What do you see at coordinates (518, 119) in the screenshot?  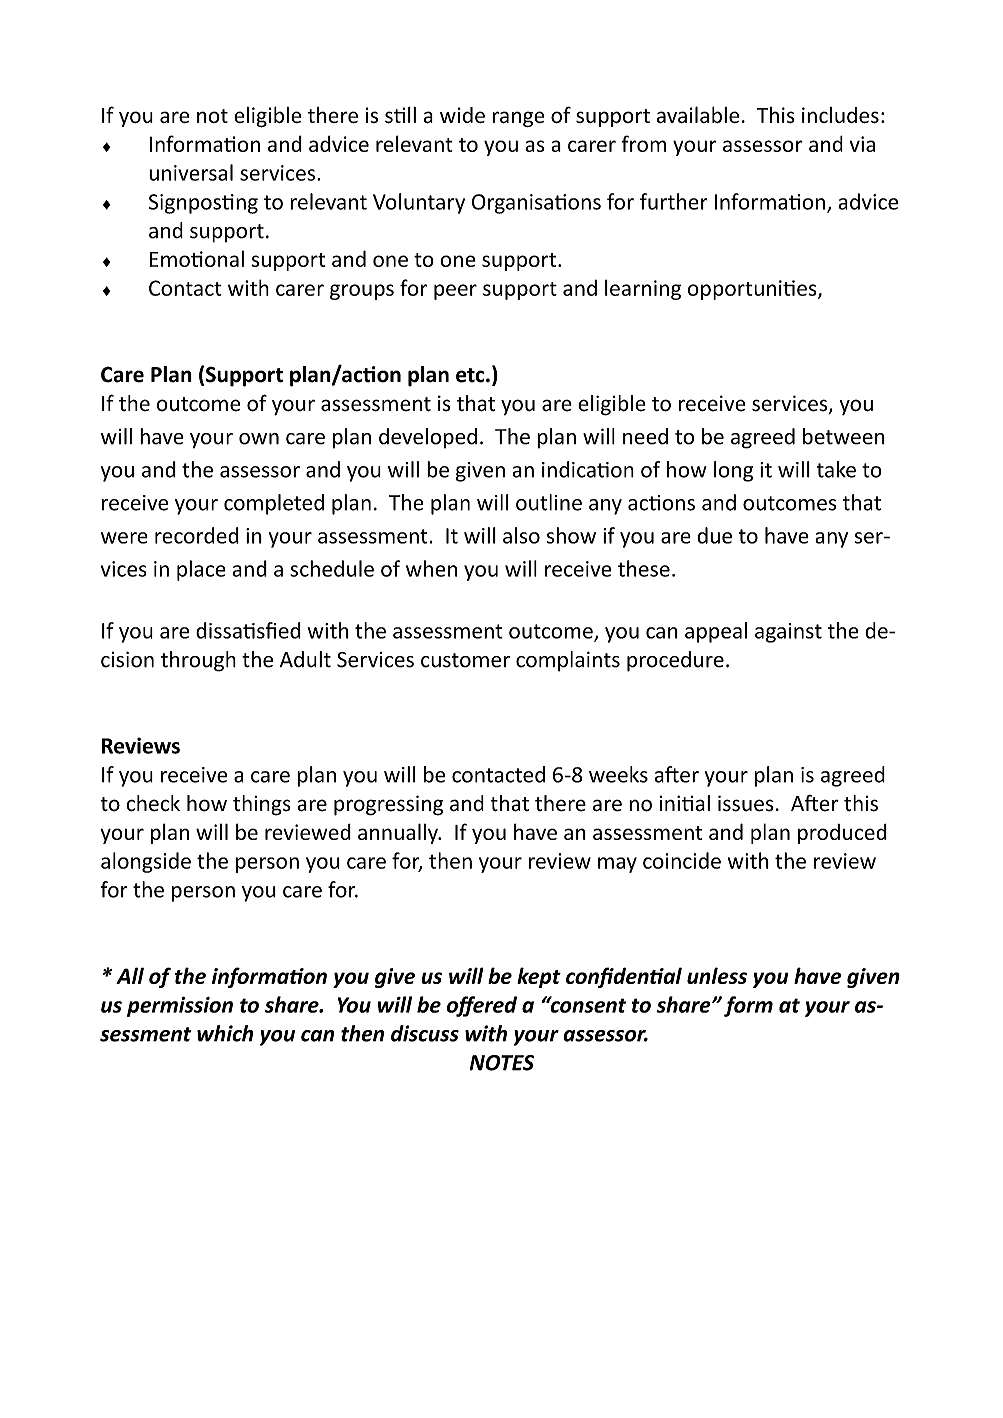 I see `range` at bounding box center [518, 119].
